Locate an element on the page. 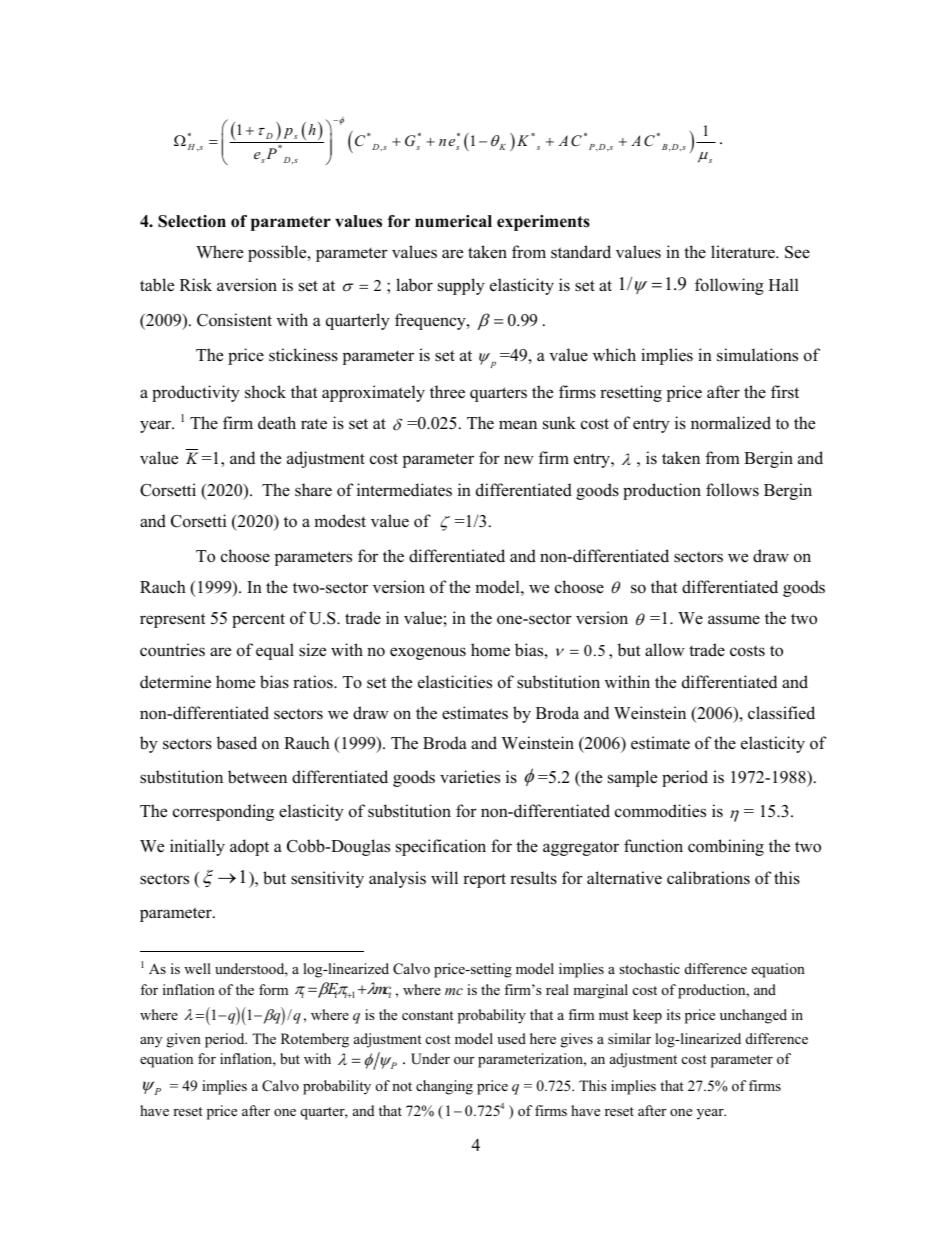 The width and height of the page is (952, 1233). literature is located at coordinates (744, 252).
